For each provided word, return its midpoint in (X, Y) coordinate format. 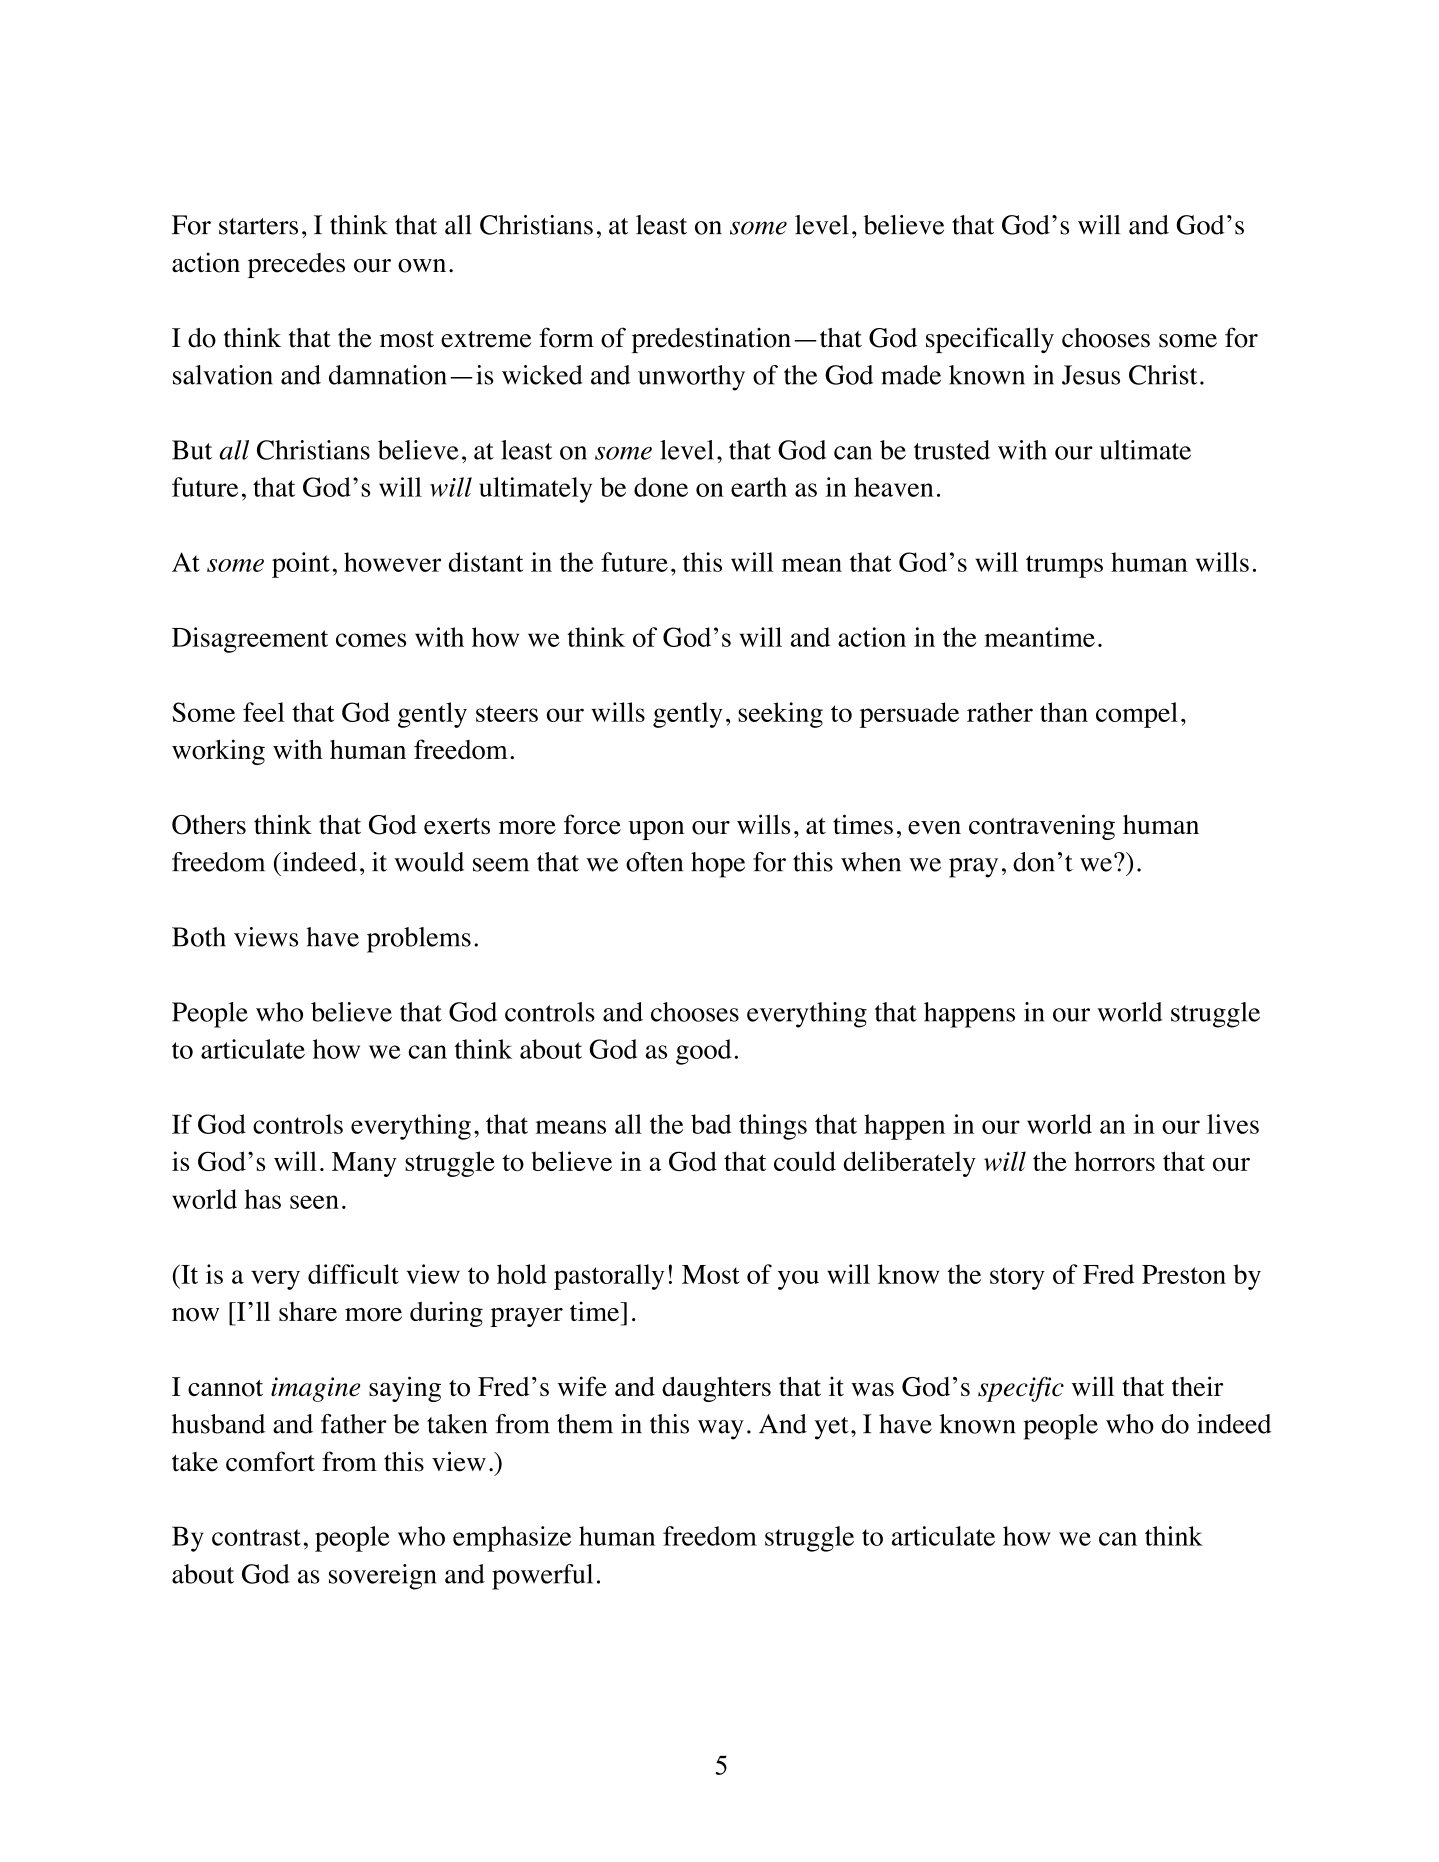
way (721, 1430)
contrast (256, 1537)
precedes (296, 265)
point (301, 565)
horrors (1114, 1161)
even (934, 828)
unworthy (691, 378)
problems (419, 940)
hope (718, 865)
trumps (1064, 566)
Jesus (1091, 375)
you (798, 1280)
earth (759, 487)
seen (314, 1202)
